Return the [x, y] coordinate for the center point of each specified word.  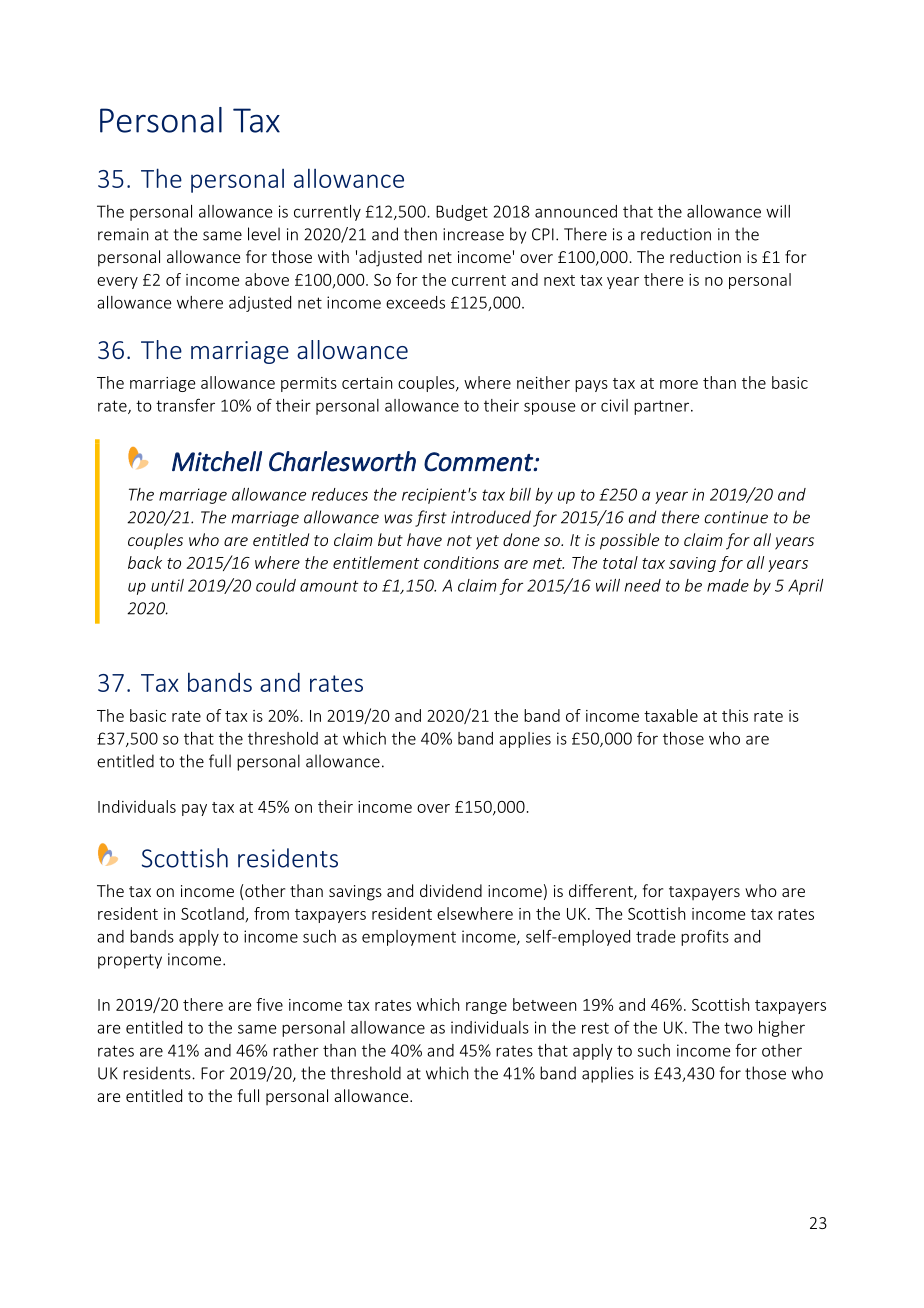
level [264, 234]
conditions [461, 562]
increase [473, 234]
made [728, 585]
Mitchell [217, 461]
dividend [451, 890]
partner [663, 407]
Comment [479, 462]
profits [705, 937]
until [167, 585]
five [269, 1004]
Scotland [212, 913]
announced [576, 211]
